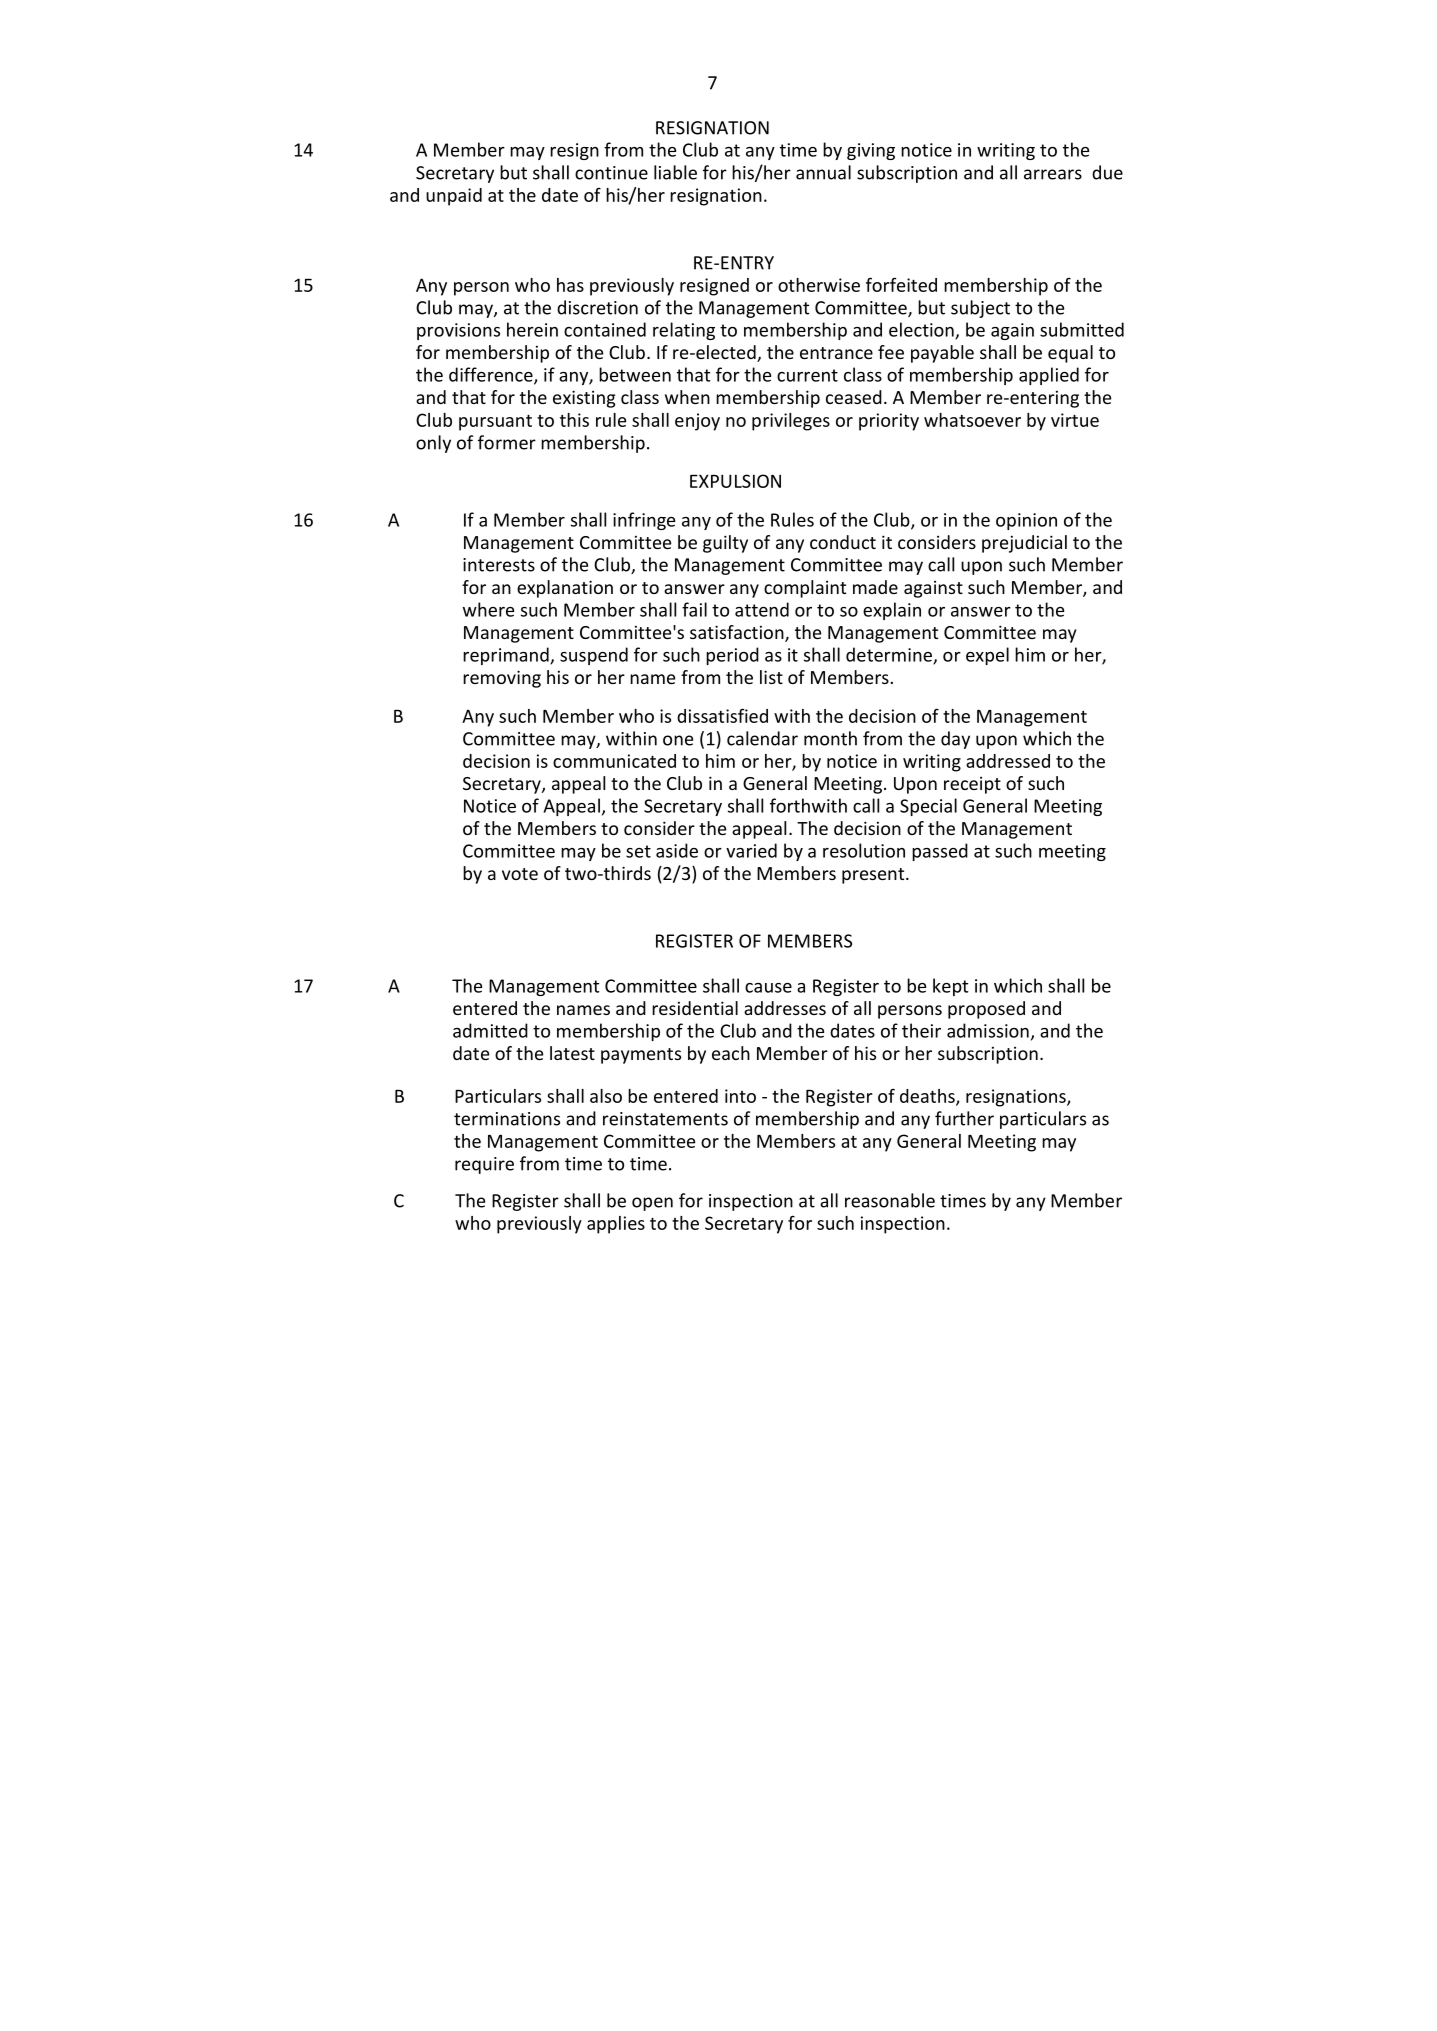 The height and width of the screenshot is (2031, 1437). I want to click on require, so click(484, 1165).
